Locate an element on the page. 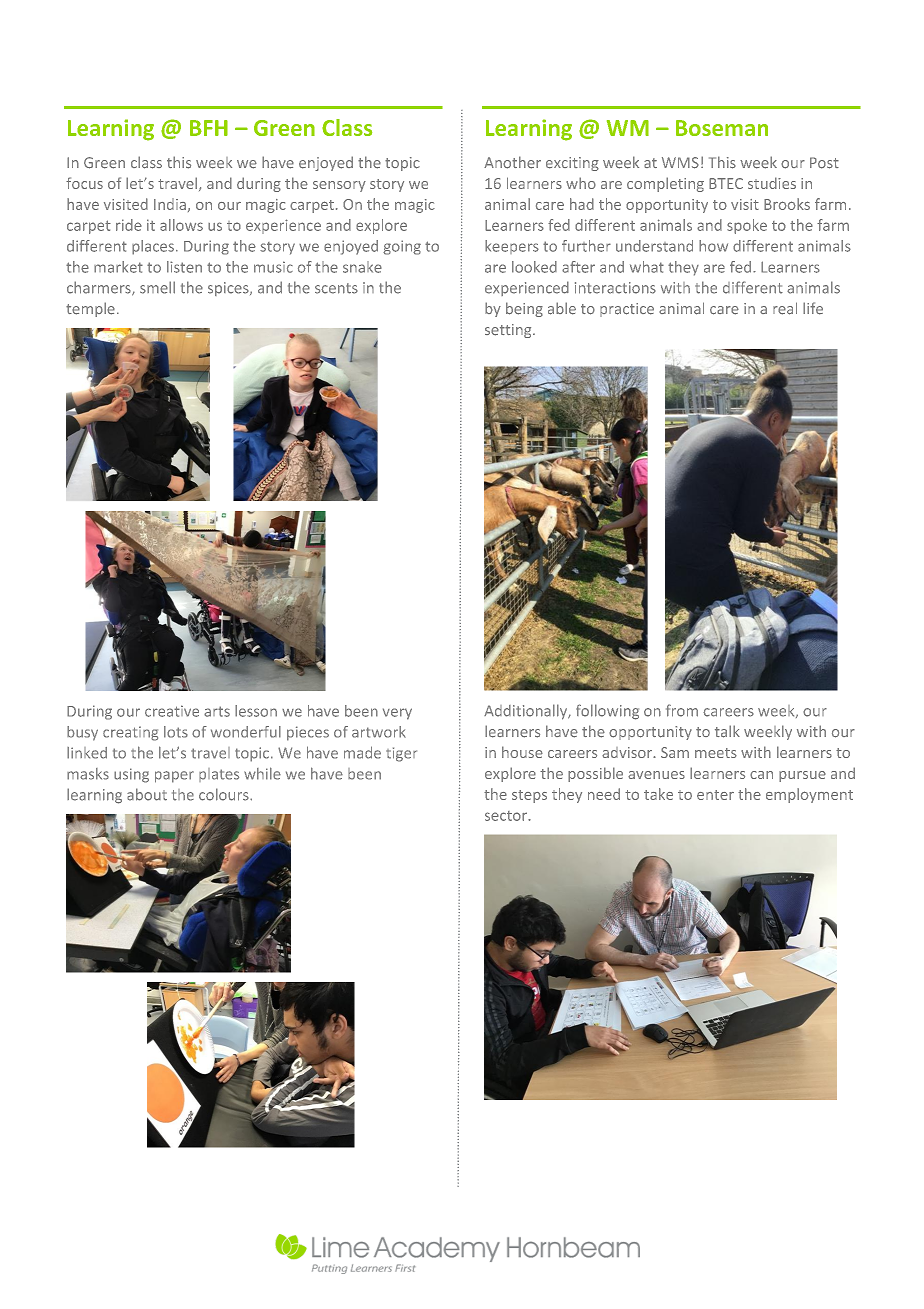 The width and height of the page is (924, 1309). real is located at coordinates (785, 308).
